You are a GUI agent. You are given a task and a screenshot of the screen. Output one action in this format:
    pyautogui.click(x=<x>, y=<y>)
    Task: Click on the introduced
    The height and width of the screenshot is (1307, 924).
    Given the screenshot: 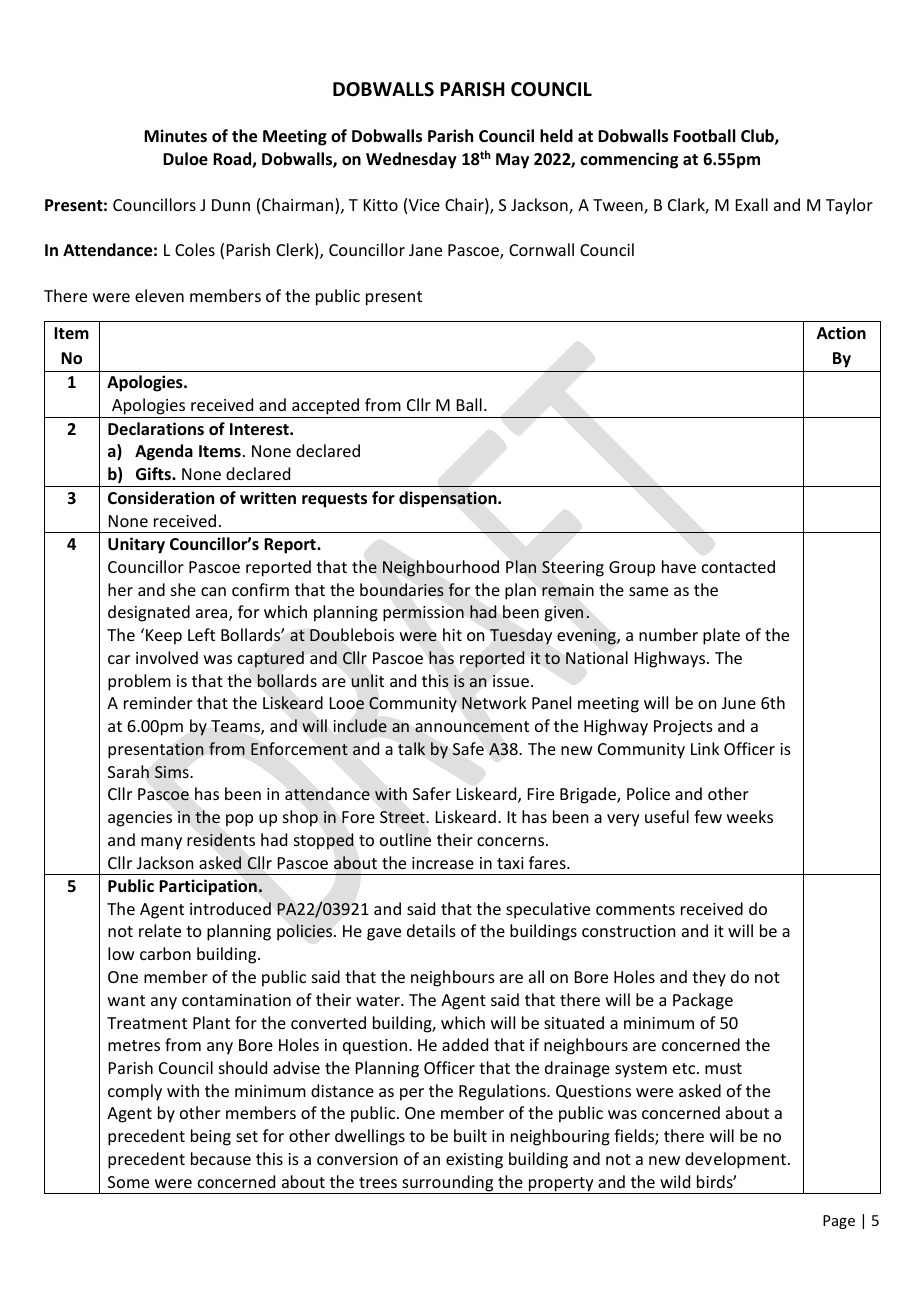 What is the action you would take?
    pyautogui.click(x=230, y=908)
